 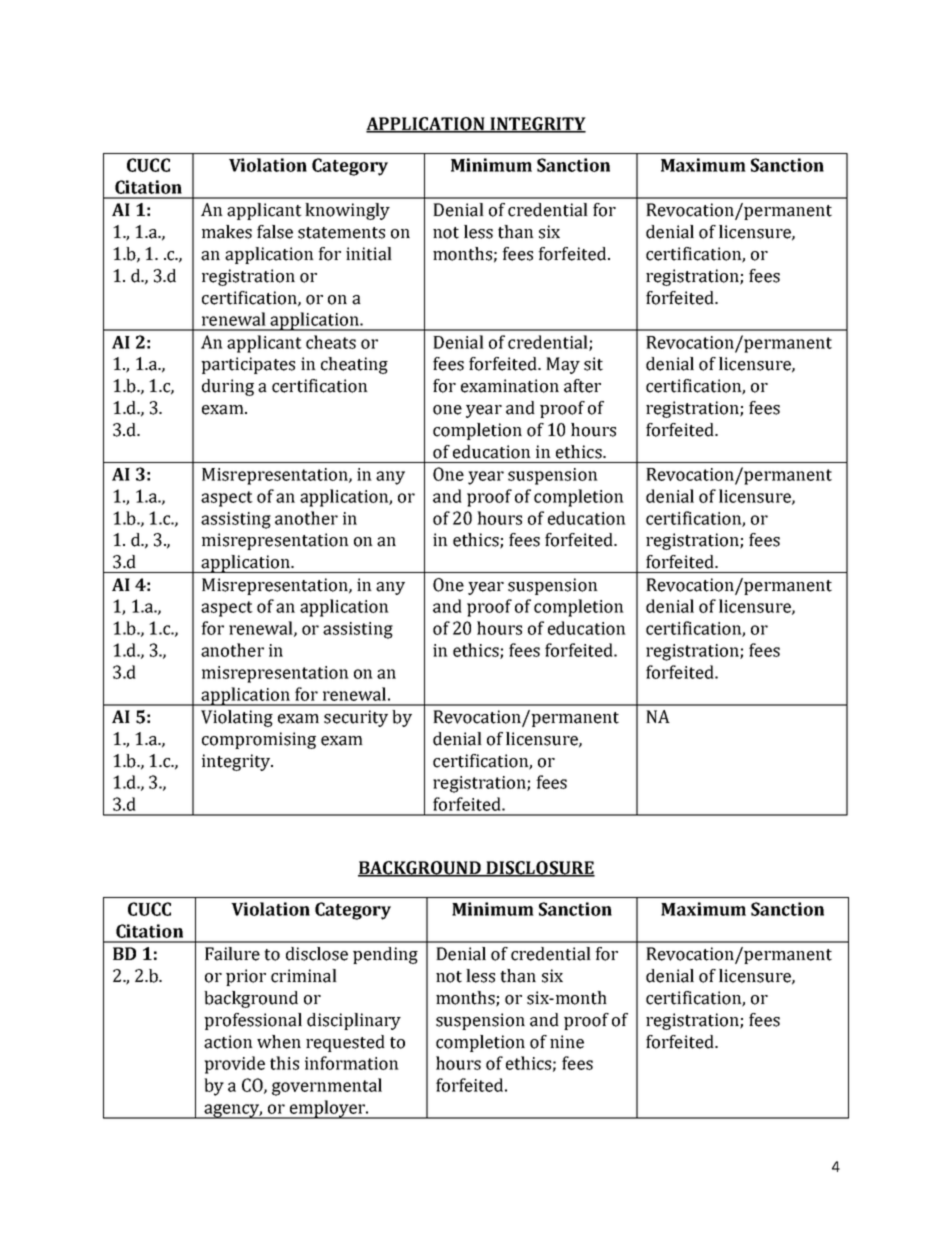 What do you see at coordinates (352, 1063) in the screenshot?
I see `information` at bounding box center [352, 1063].
